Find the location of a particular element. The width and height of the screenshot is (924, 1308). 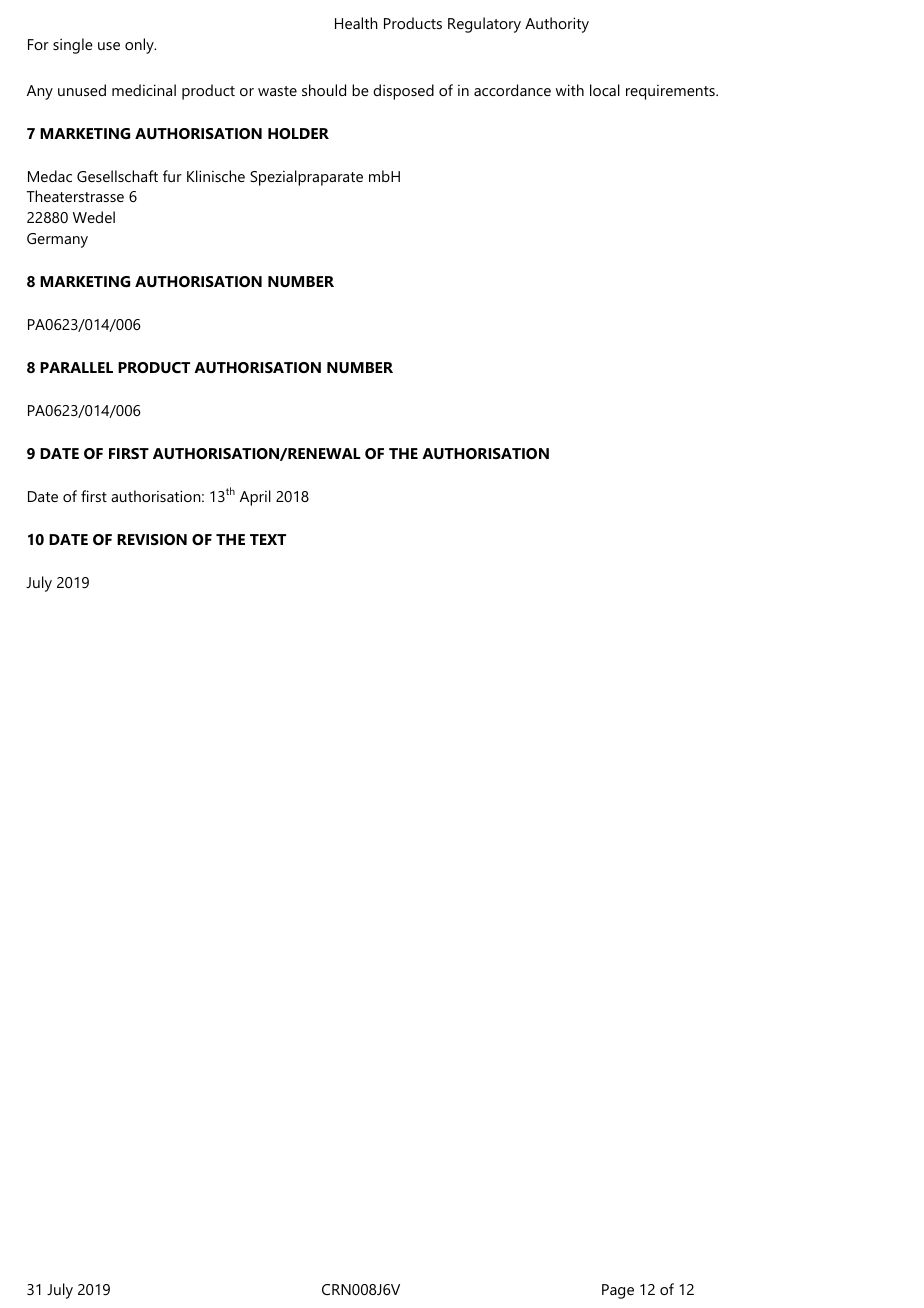

fur is located at coordinates (172, 176).
